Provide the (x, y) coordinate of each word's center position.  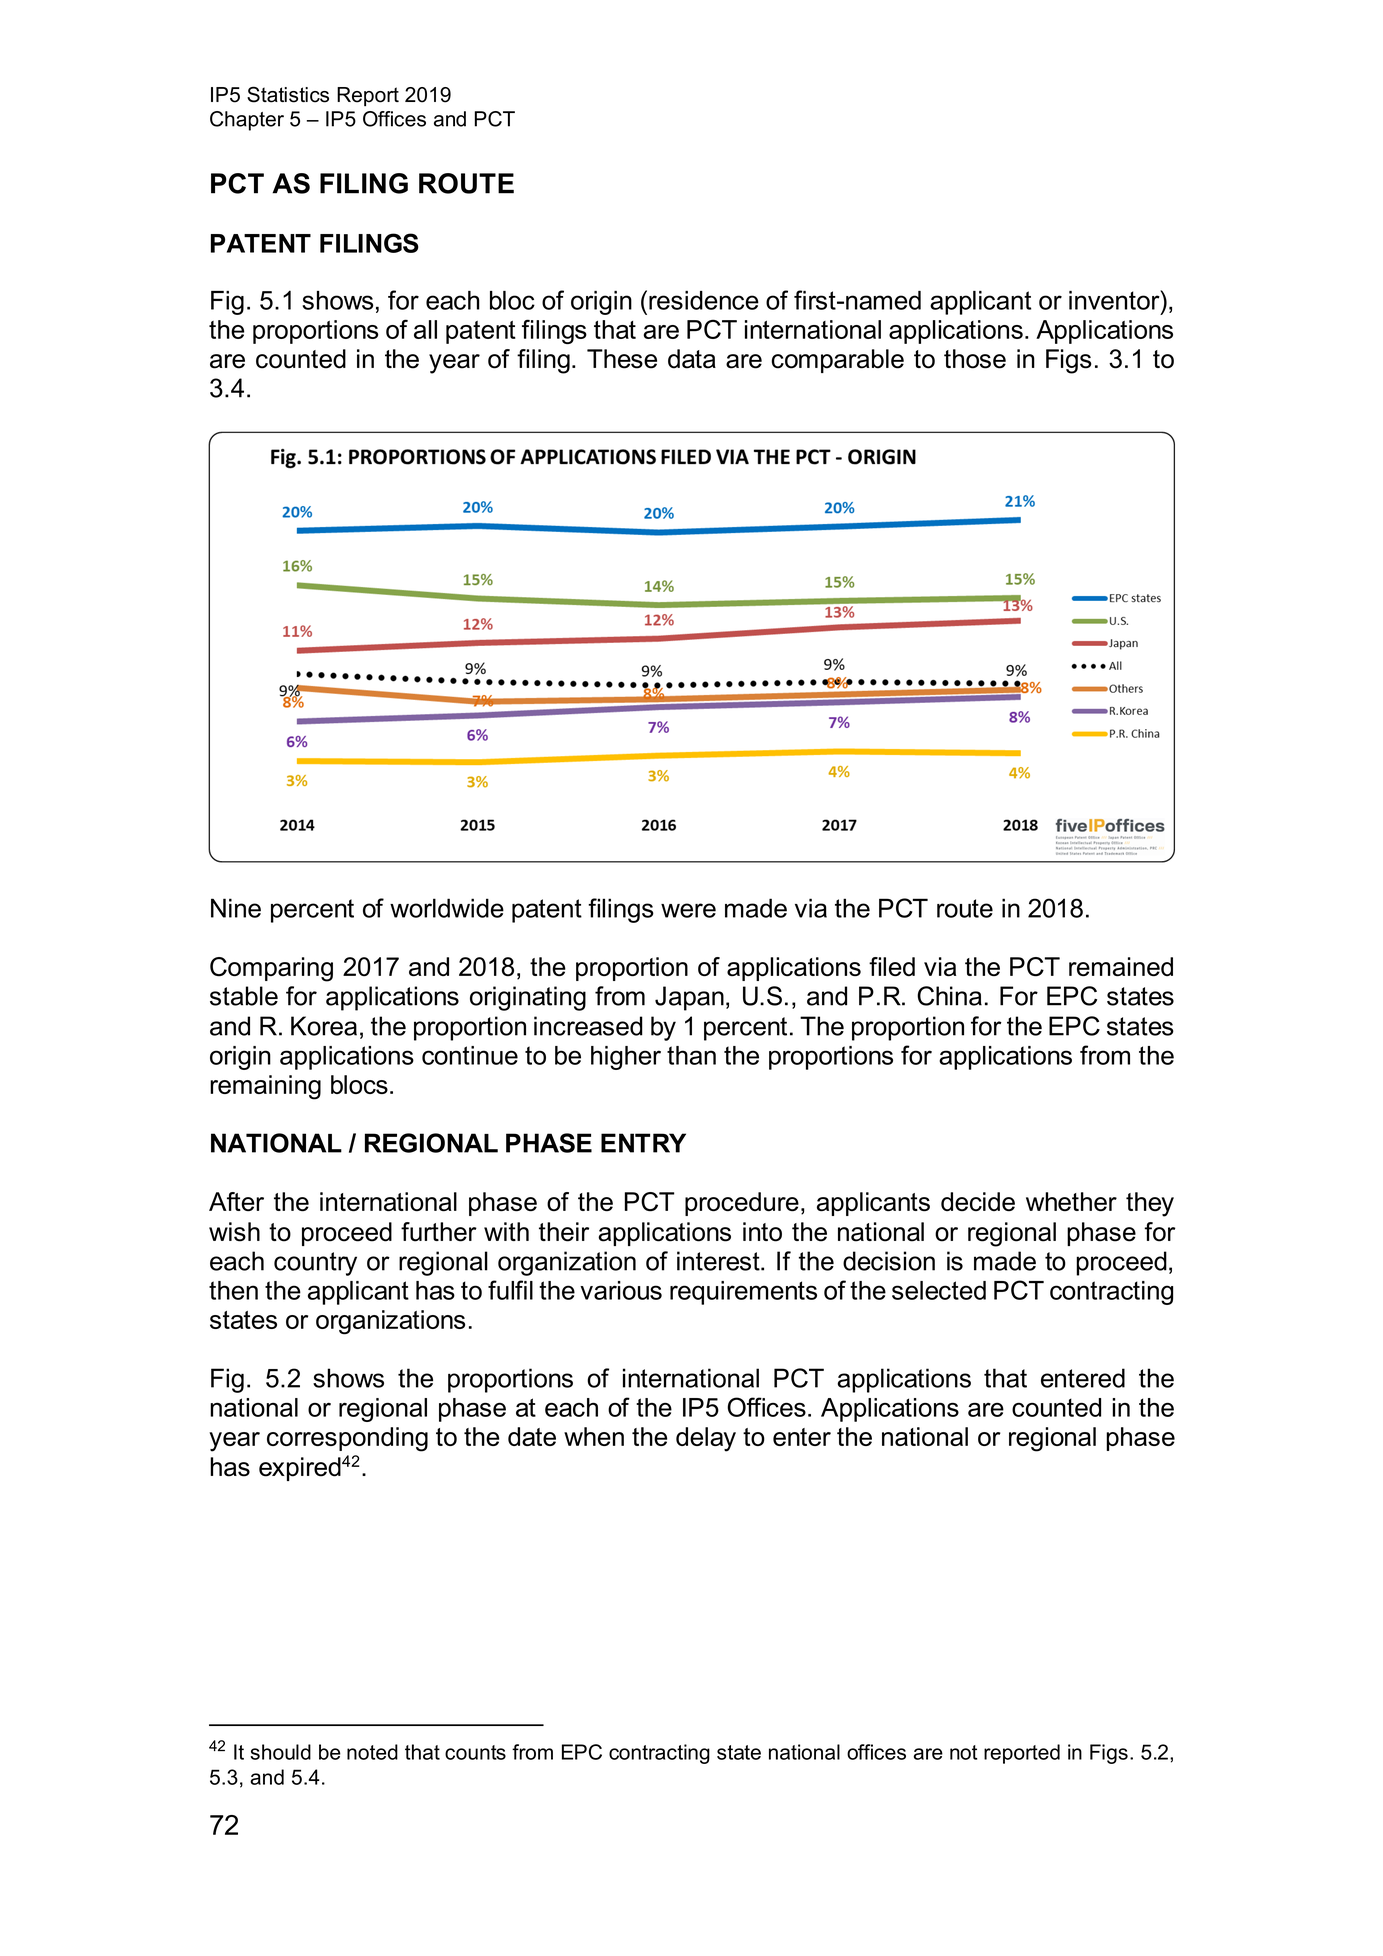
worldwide (447, 908)
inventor (1115, 300)
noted (372, 1752)
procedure (742, 1204)
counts (475, 1752)
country (315, 1264)
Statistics (288, 94)
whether (1071, 1201)
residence (704, 300)
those (975, 359)
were (688, 910)
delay (706, 1439)
